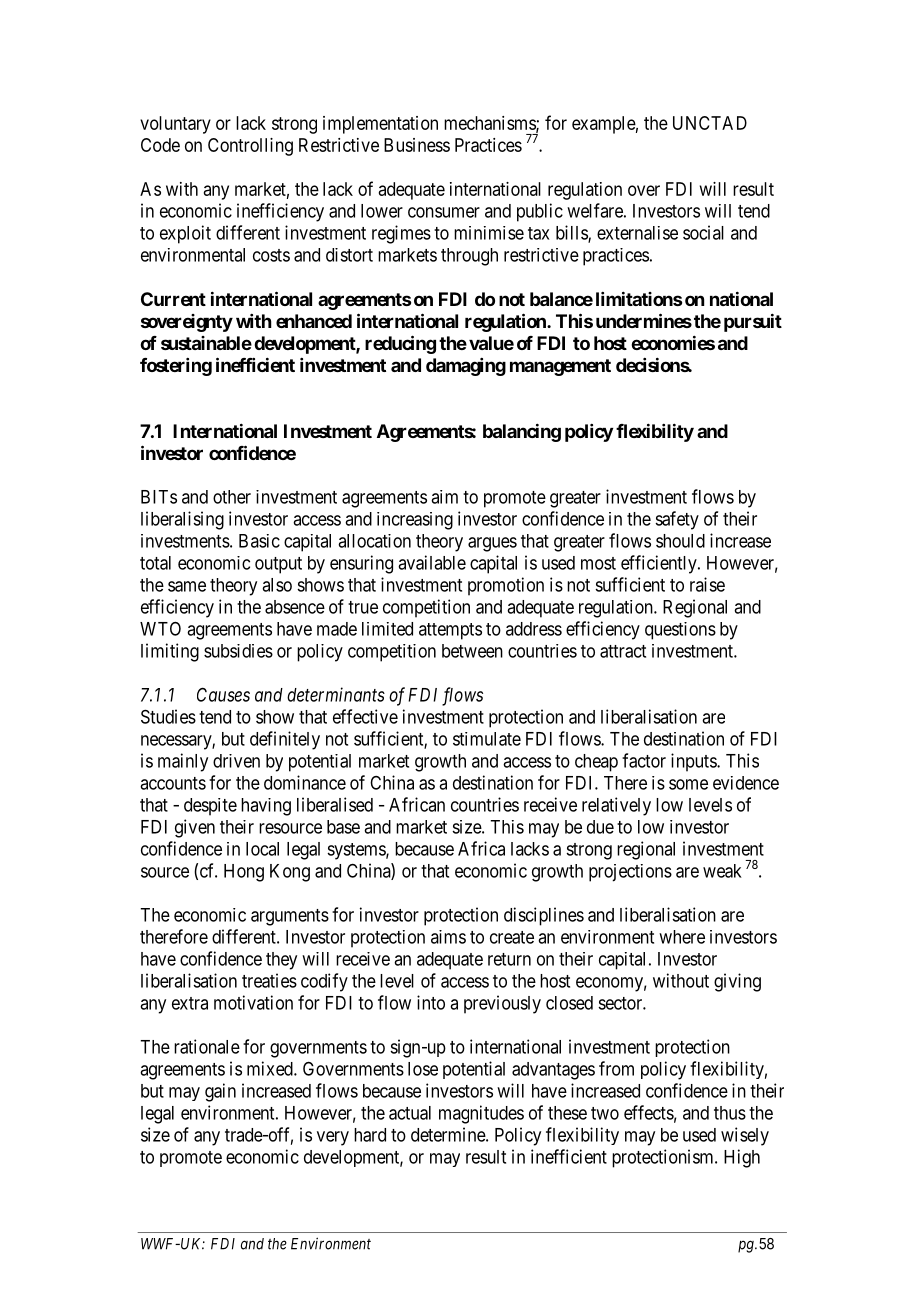 The height and width of the image is (1308, 924). I want to click on weak, so click(722, 871).
